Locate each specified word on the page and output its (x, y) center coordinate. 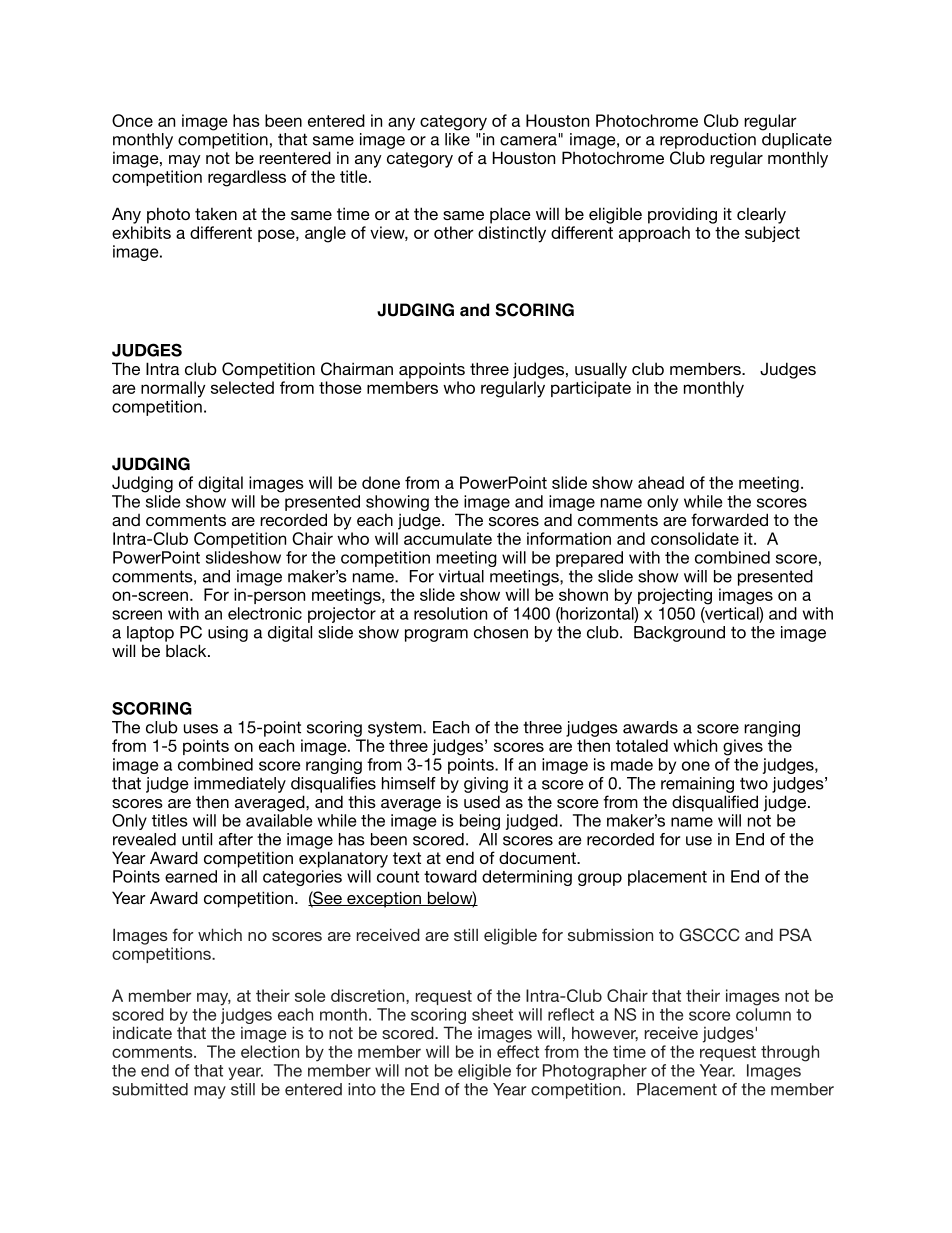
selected (242, 387)
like (457, 139)
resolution (450, 613)
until (197, 839)
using (228, 634)
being (480, 822)
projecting (675, 596)
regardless (247, 178)
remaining (697, 785)
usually (601, 370)
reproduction (708, 141)
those (340, 387)
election (270, 1051)
